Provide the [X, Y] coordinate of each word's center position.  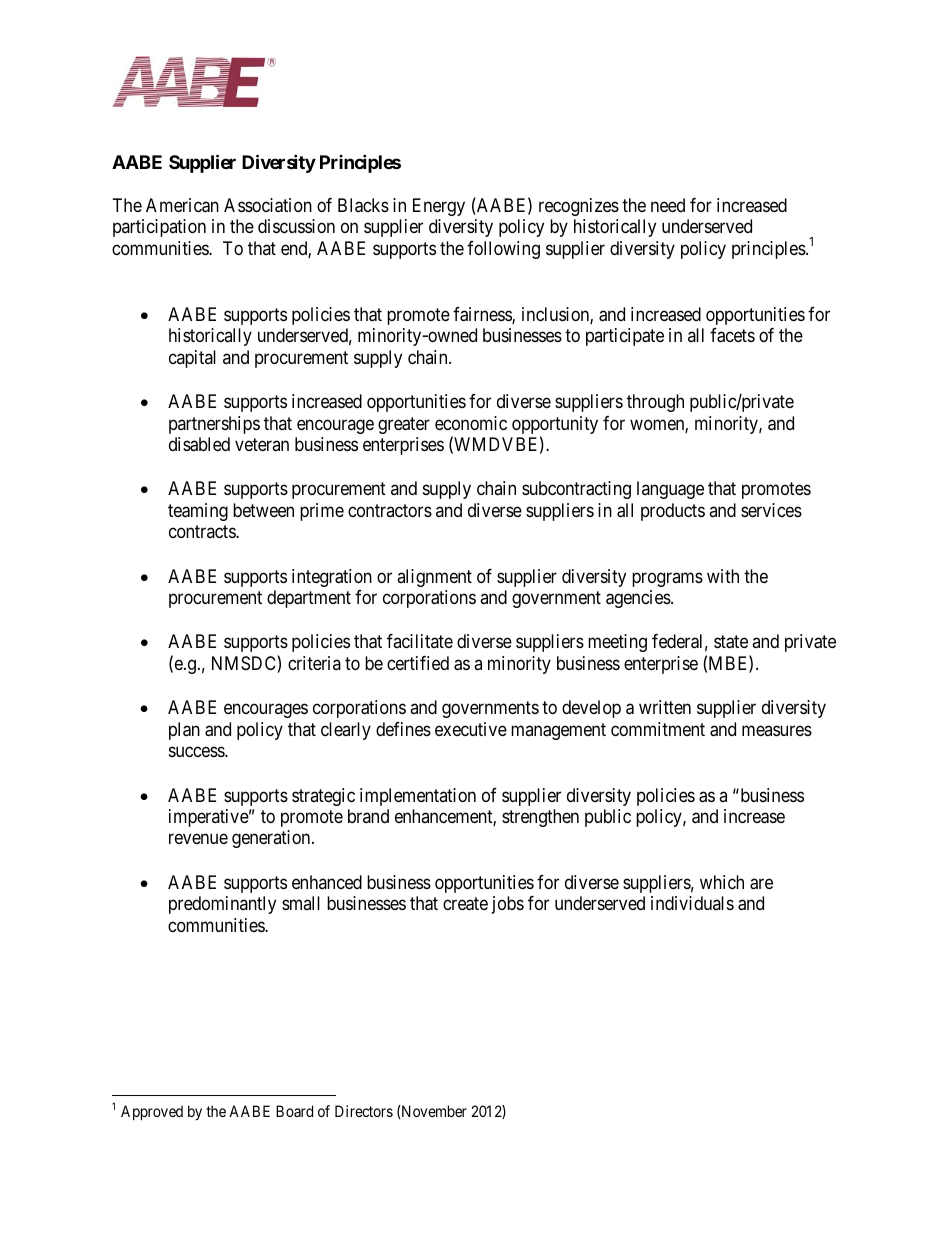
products [673, 512]
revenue [198, 839]
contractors [390, 510]
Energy [439, 207]
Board [294, 1111]
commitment [658, 729]
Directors [364, 1111]
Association [268, 205]
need [668, 205]
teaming [198, 512]
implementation [418, 797]
